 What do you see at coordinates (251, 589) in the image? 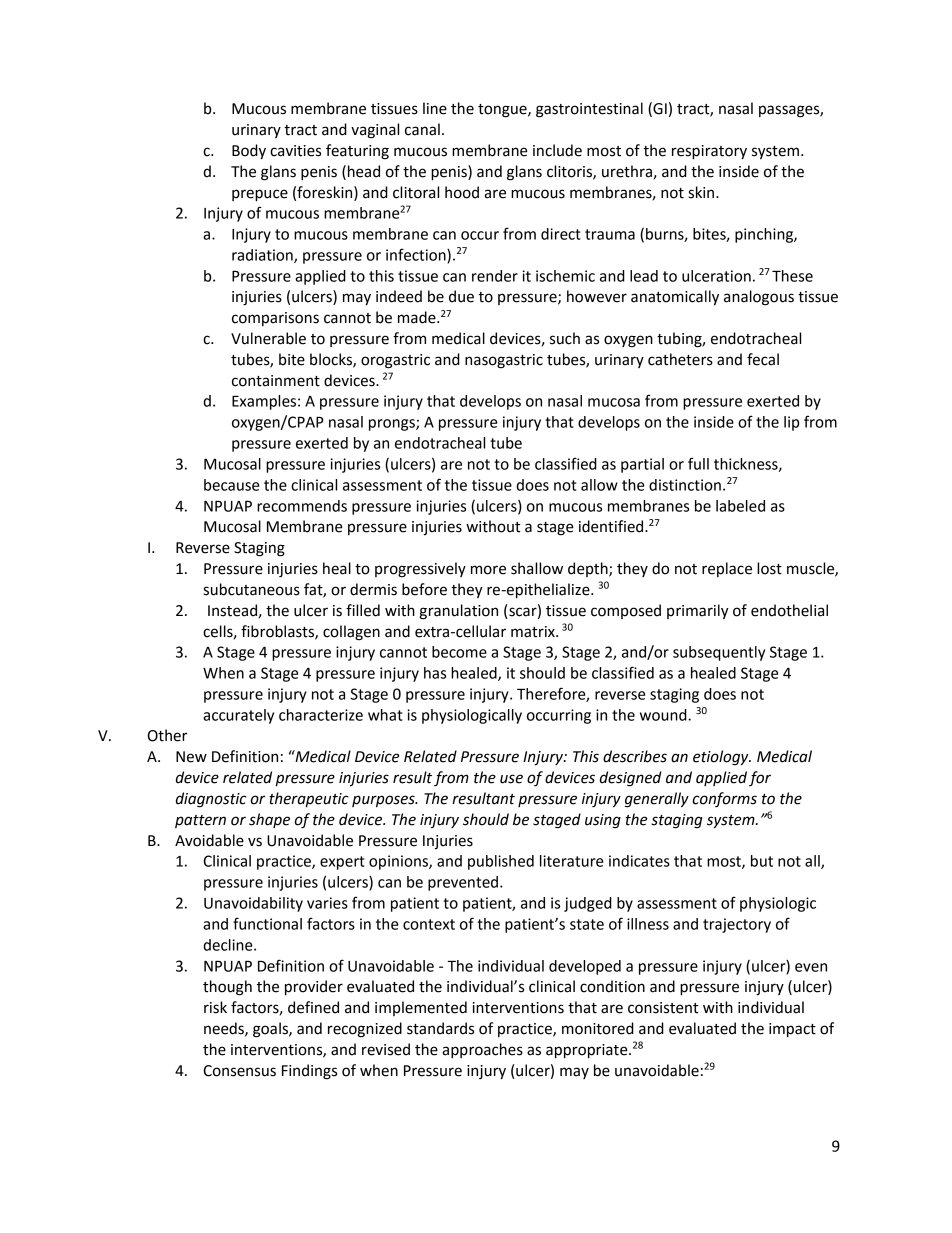
I see `subcutaneous` at bounding box center [251, 589].
